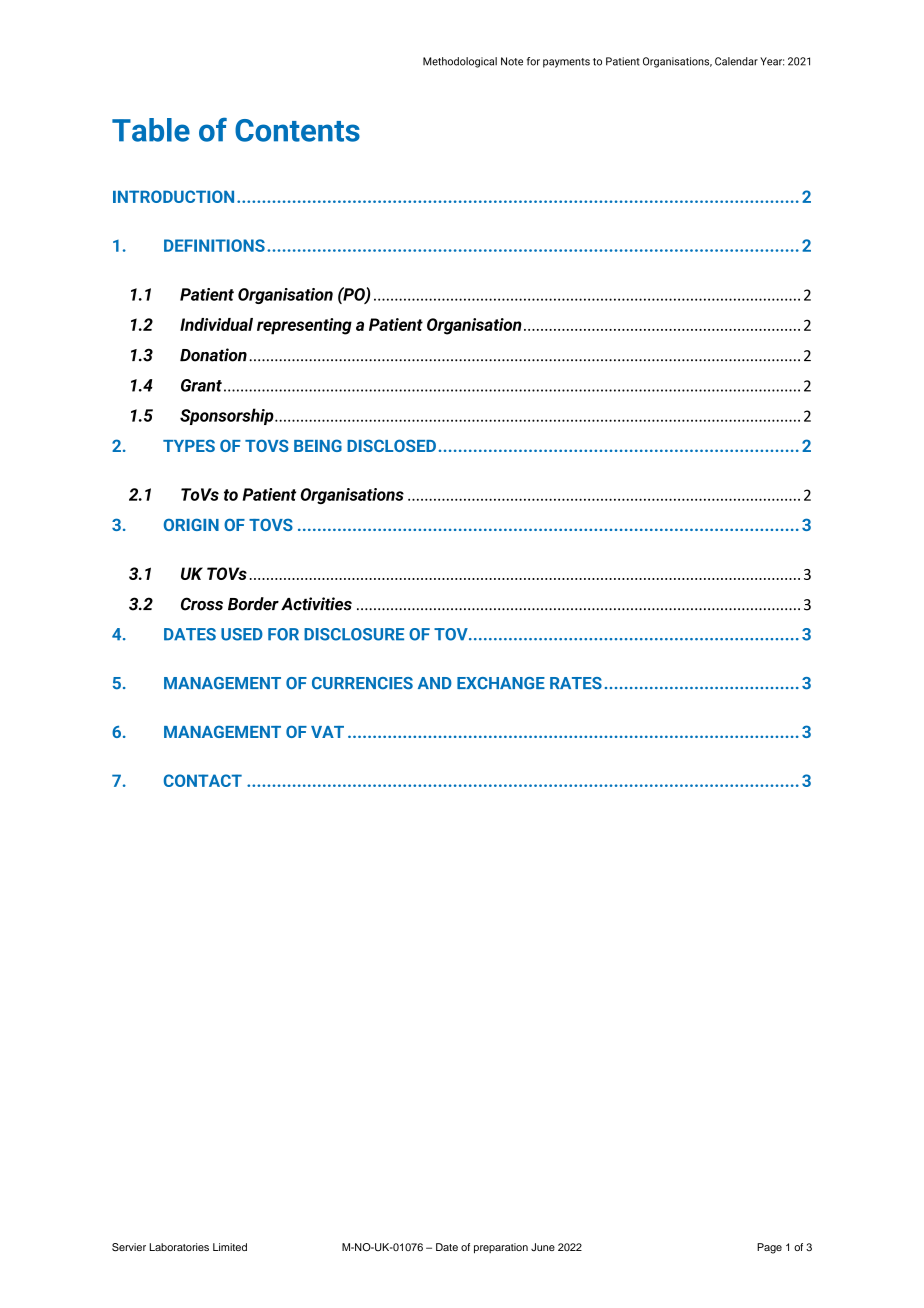 This document has width=924, height=1308. What do you see at coordinates (501, 683) in the document?
I see `EXCHANGE` at bounding box center [501, 683].
